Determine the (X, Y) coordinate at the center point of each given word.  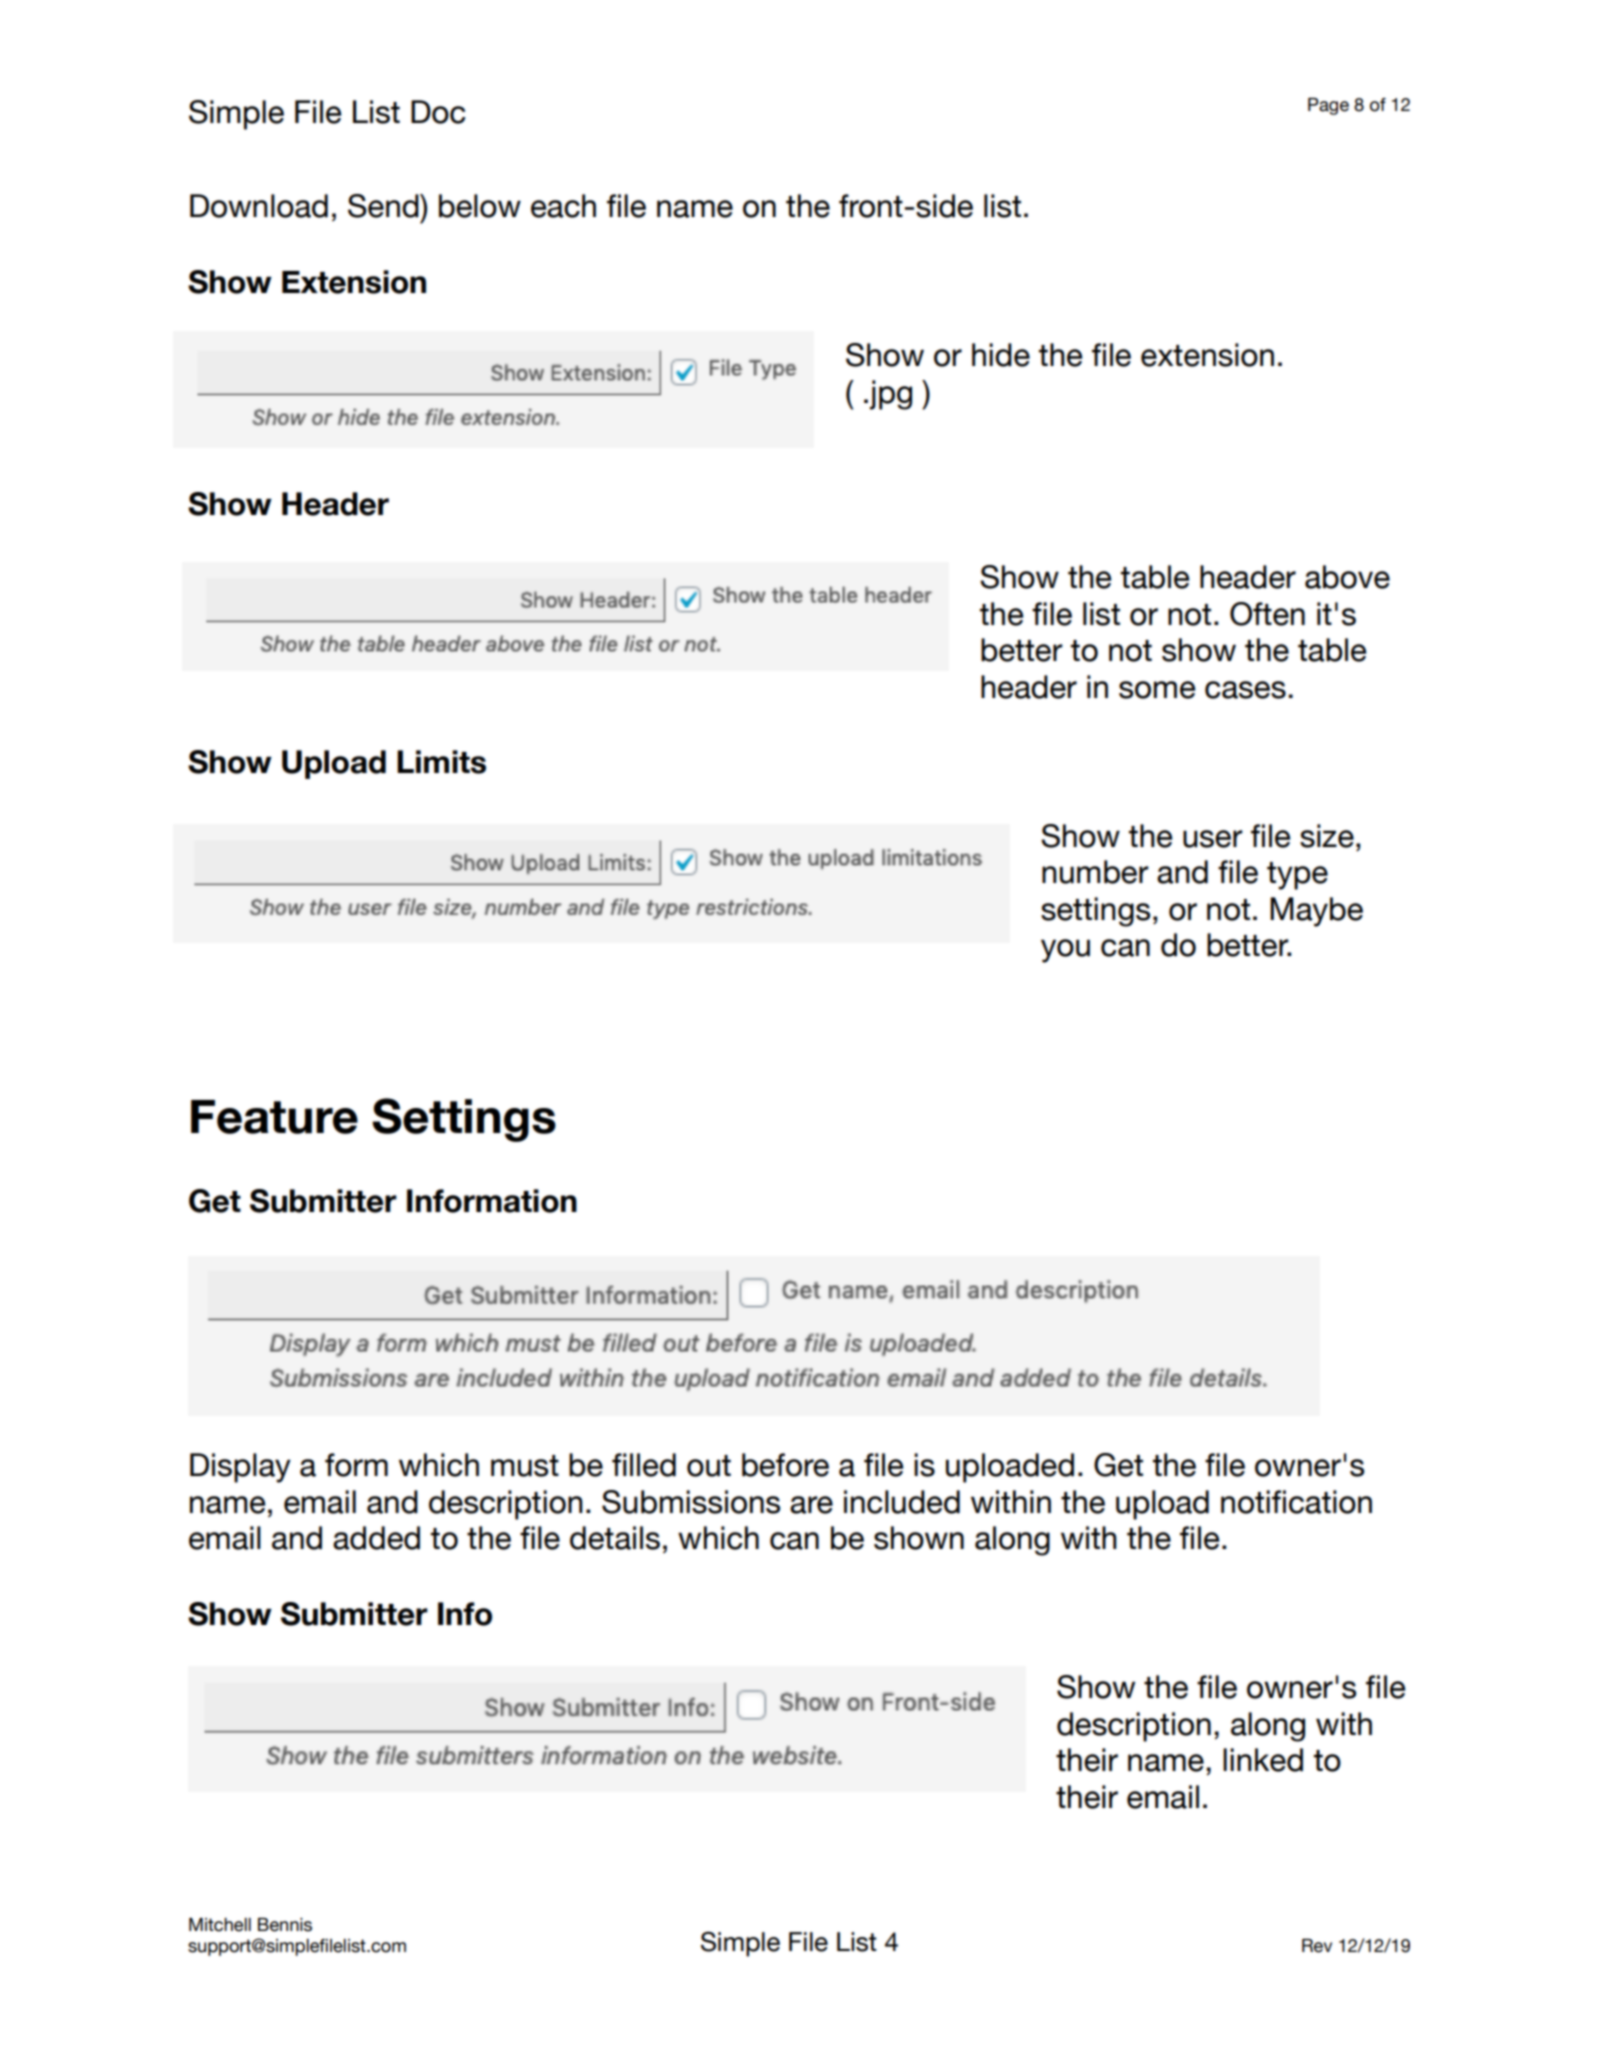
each (563, 206)
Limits (441, 762)
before (785, 1465)
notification (1296, 1502)
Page (1328, 106)
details (615, 1538)
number (1095, 872)
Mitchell (220, 1925)
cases (1245, 690)
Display (240, 1468)
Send (384, 206)
